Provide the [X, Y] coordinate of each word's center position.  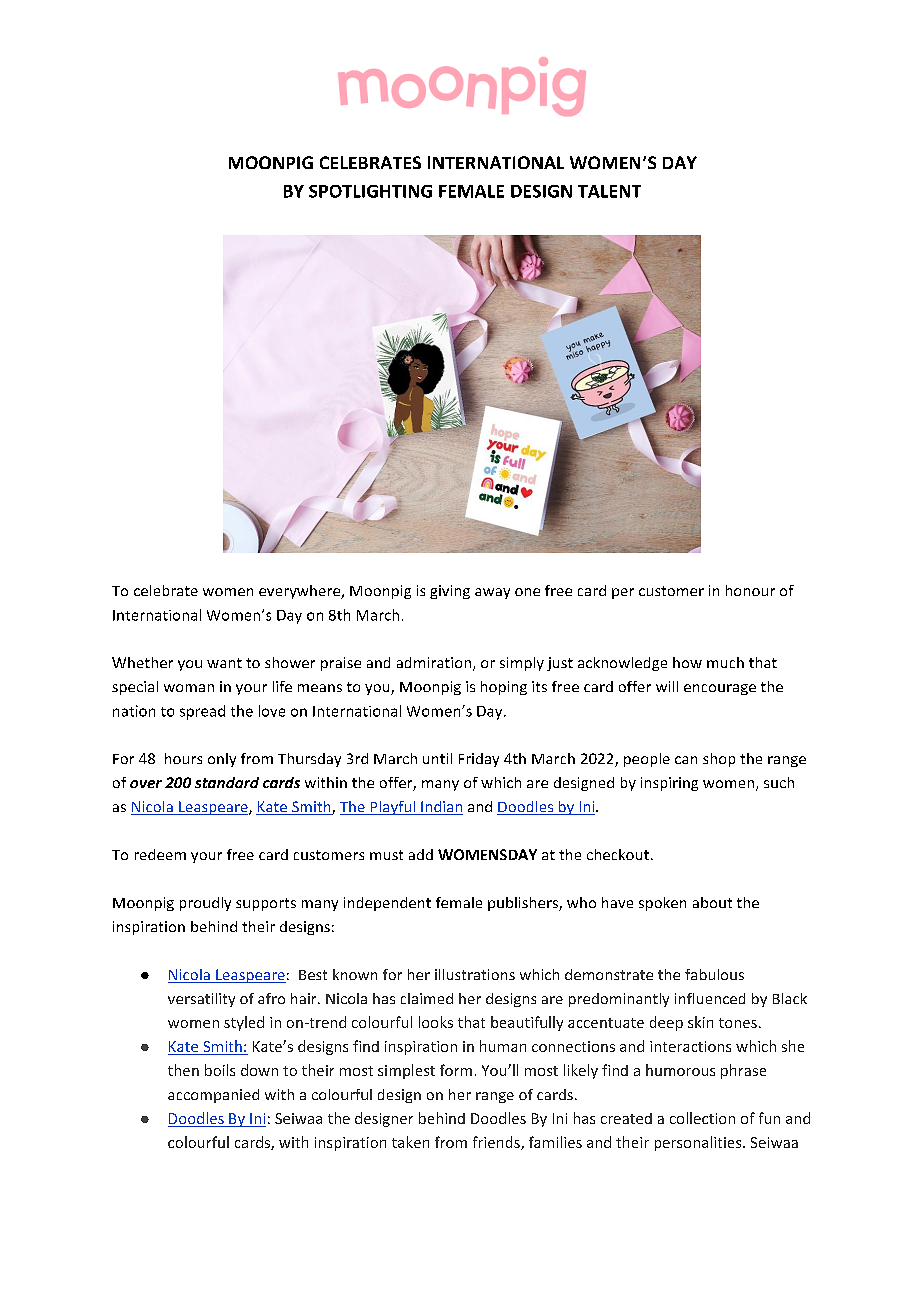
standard [227, 782]
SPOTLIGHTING [370, 191]
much [725, 662]
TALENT [609, 191]
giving [450, 592]
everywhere [301, 592]
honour [750, 590]
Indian [441, 808]
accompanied [213, 1096]
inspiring [669, 784]
